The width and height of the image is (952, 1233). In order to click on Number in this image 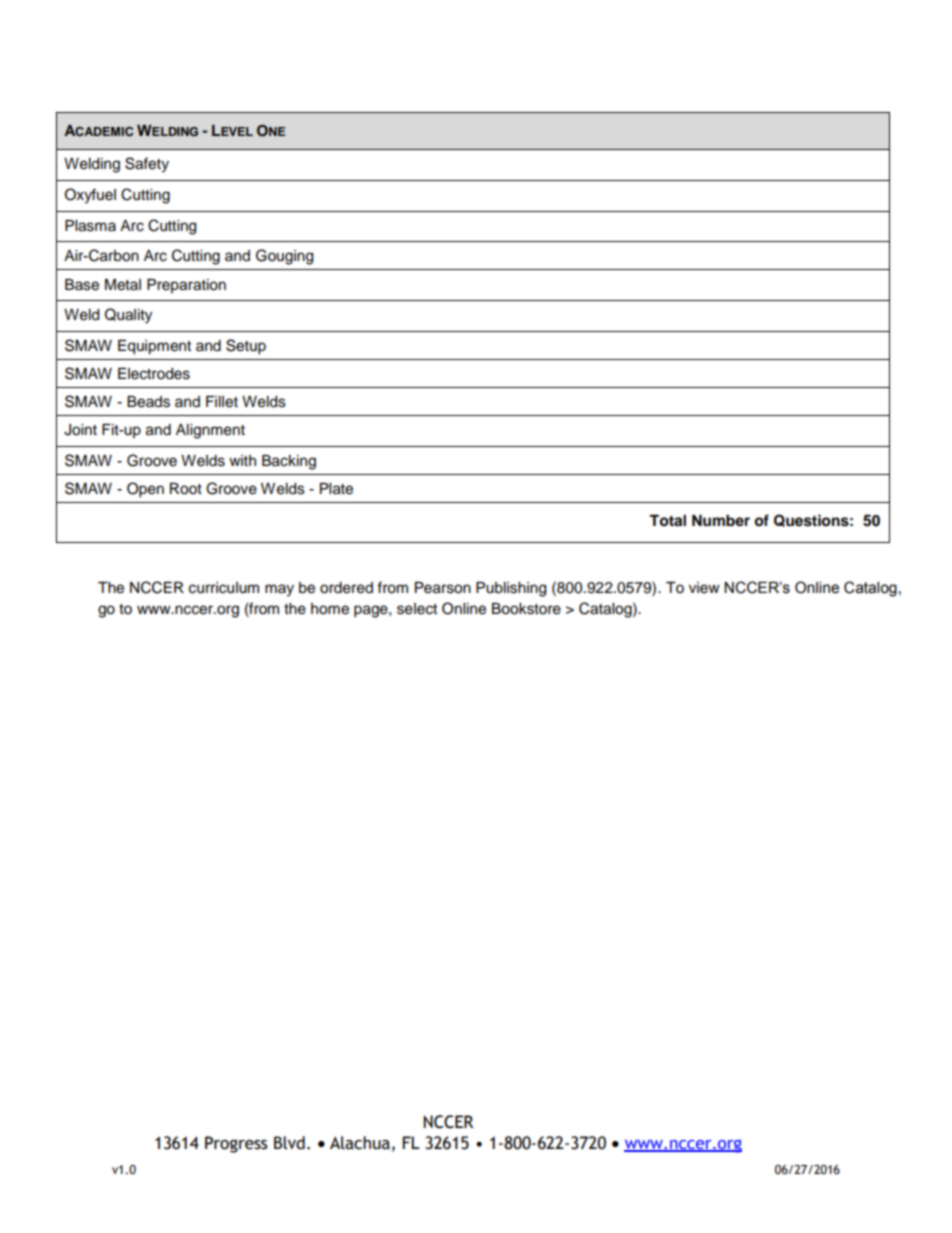, I will do `click(721, 521)`.
